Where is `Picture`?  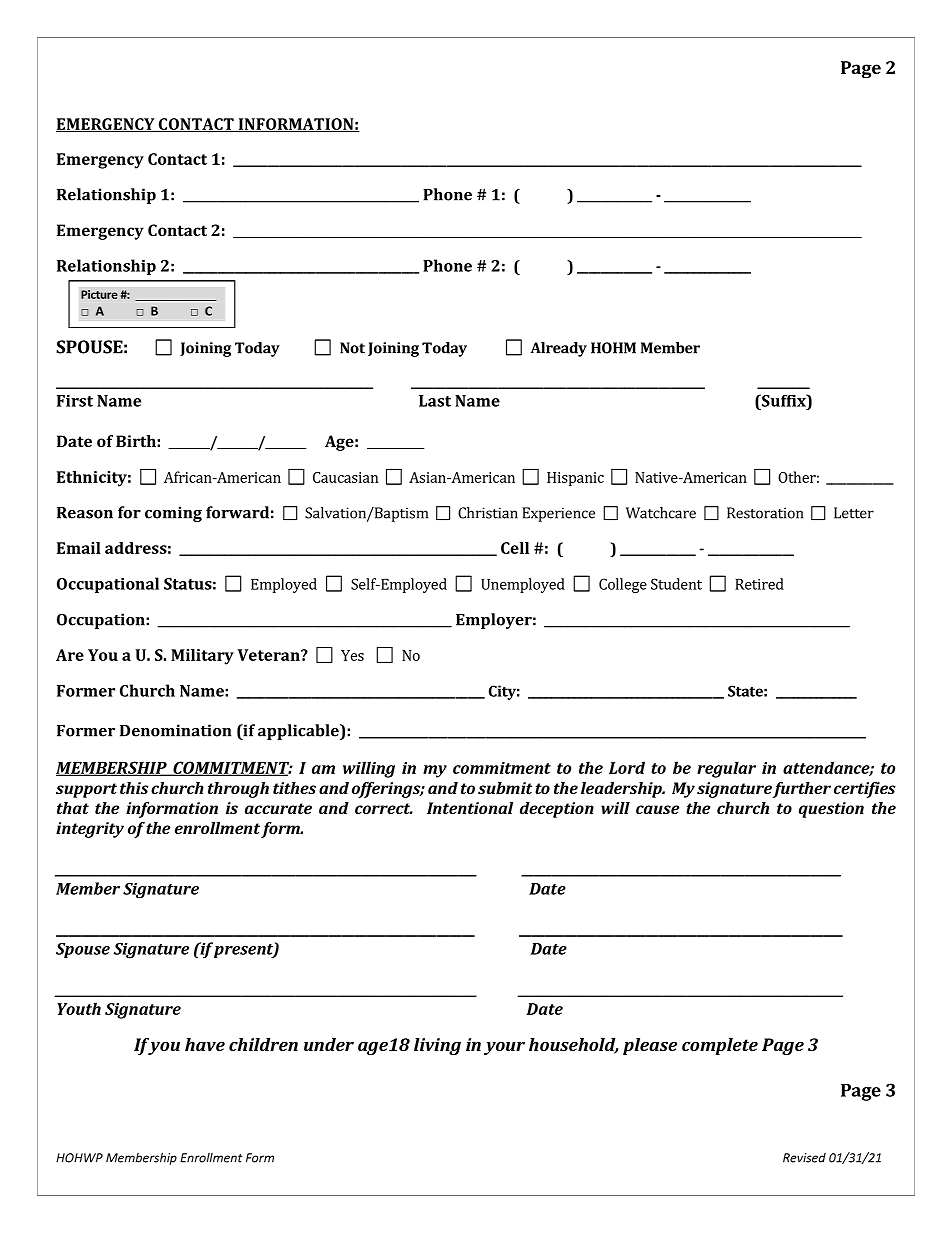 Picture is located at coordinates (99, 294).
